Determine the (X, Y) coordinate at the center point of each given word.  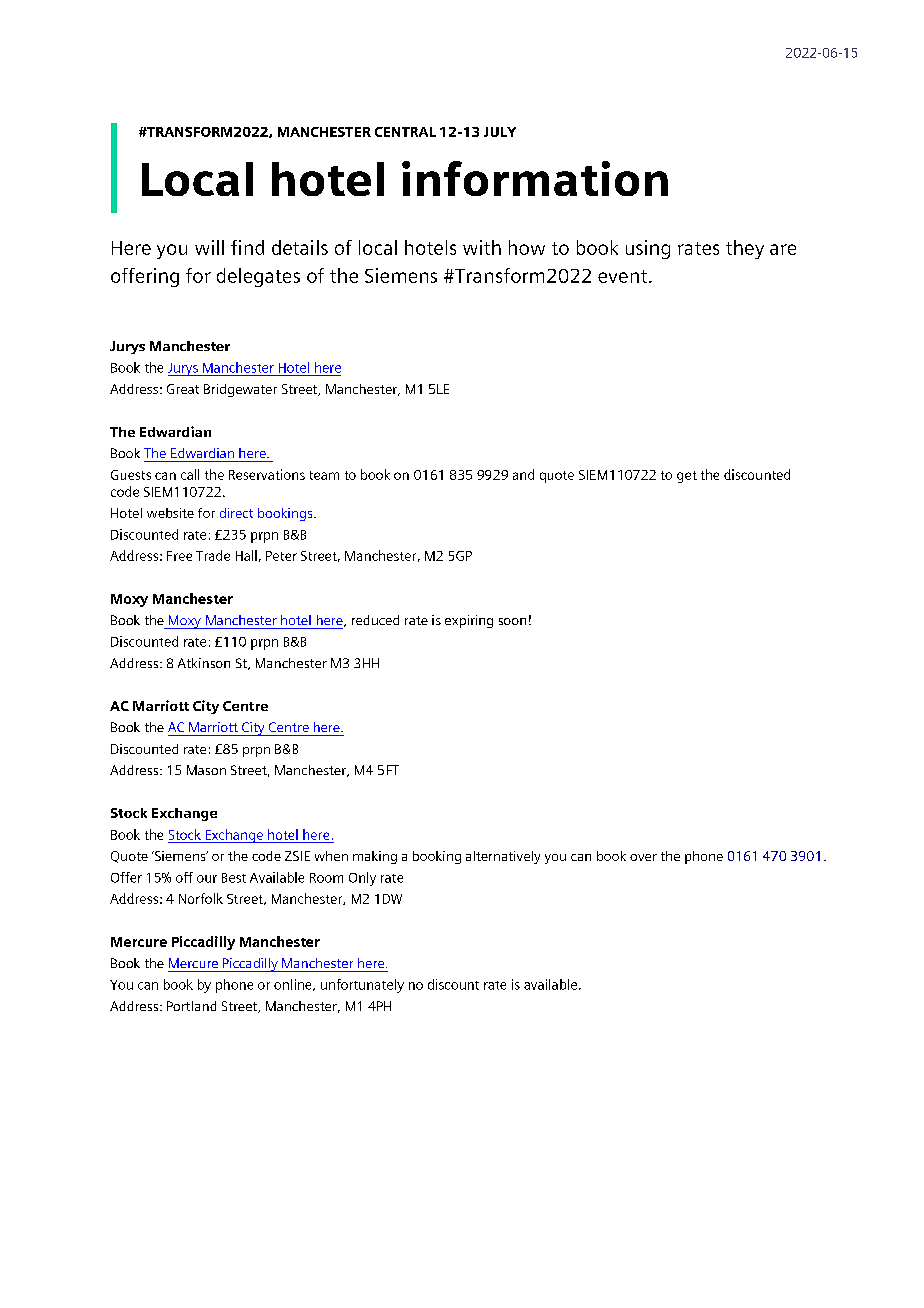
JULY (500, 132)
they (745, 249)
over (643, 857)
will (209, 247)
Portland (191, 1006)
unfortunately (362, 986)
